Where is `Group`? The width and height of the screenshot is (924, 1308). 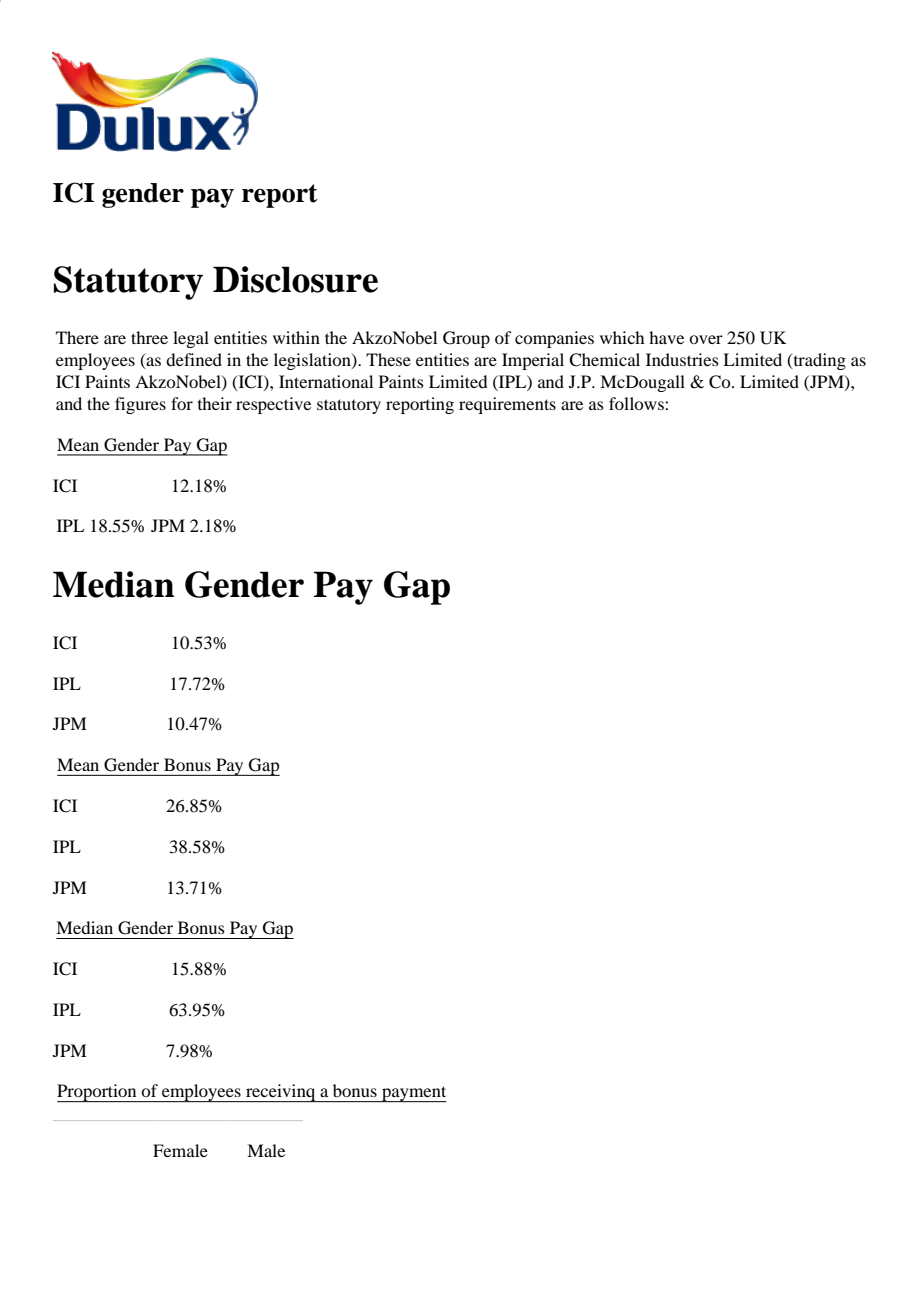 Group is located at coordinates (466, 339).
